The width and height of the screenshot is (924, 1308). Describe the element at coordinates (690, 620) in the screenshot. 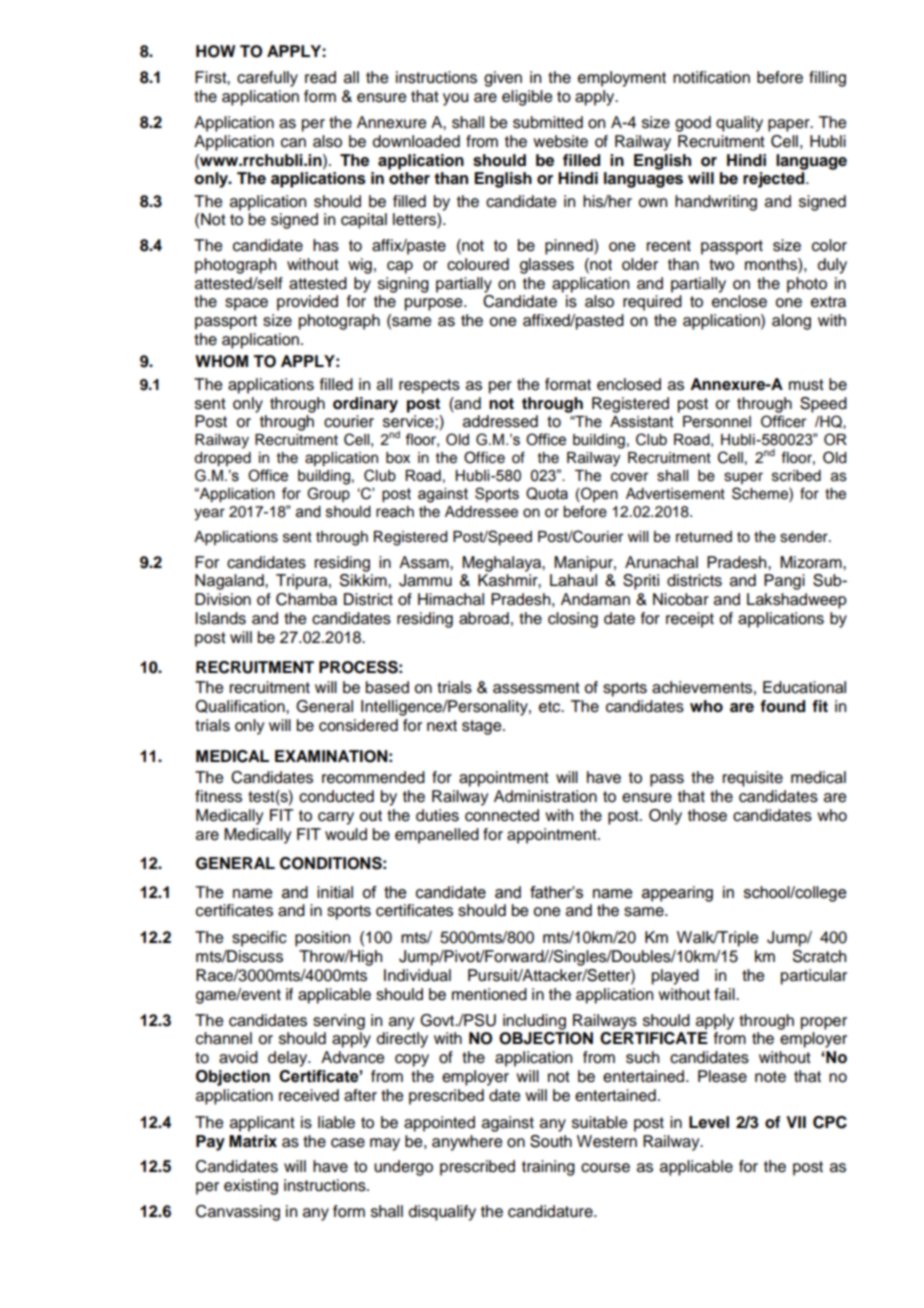

I see `receipt` at that location.
